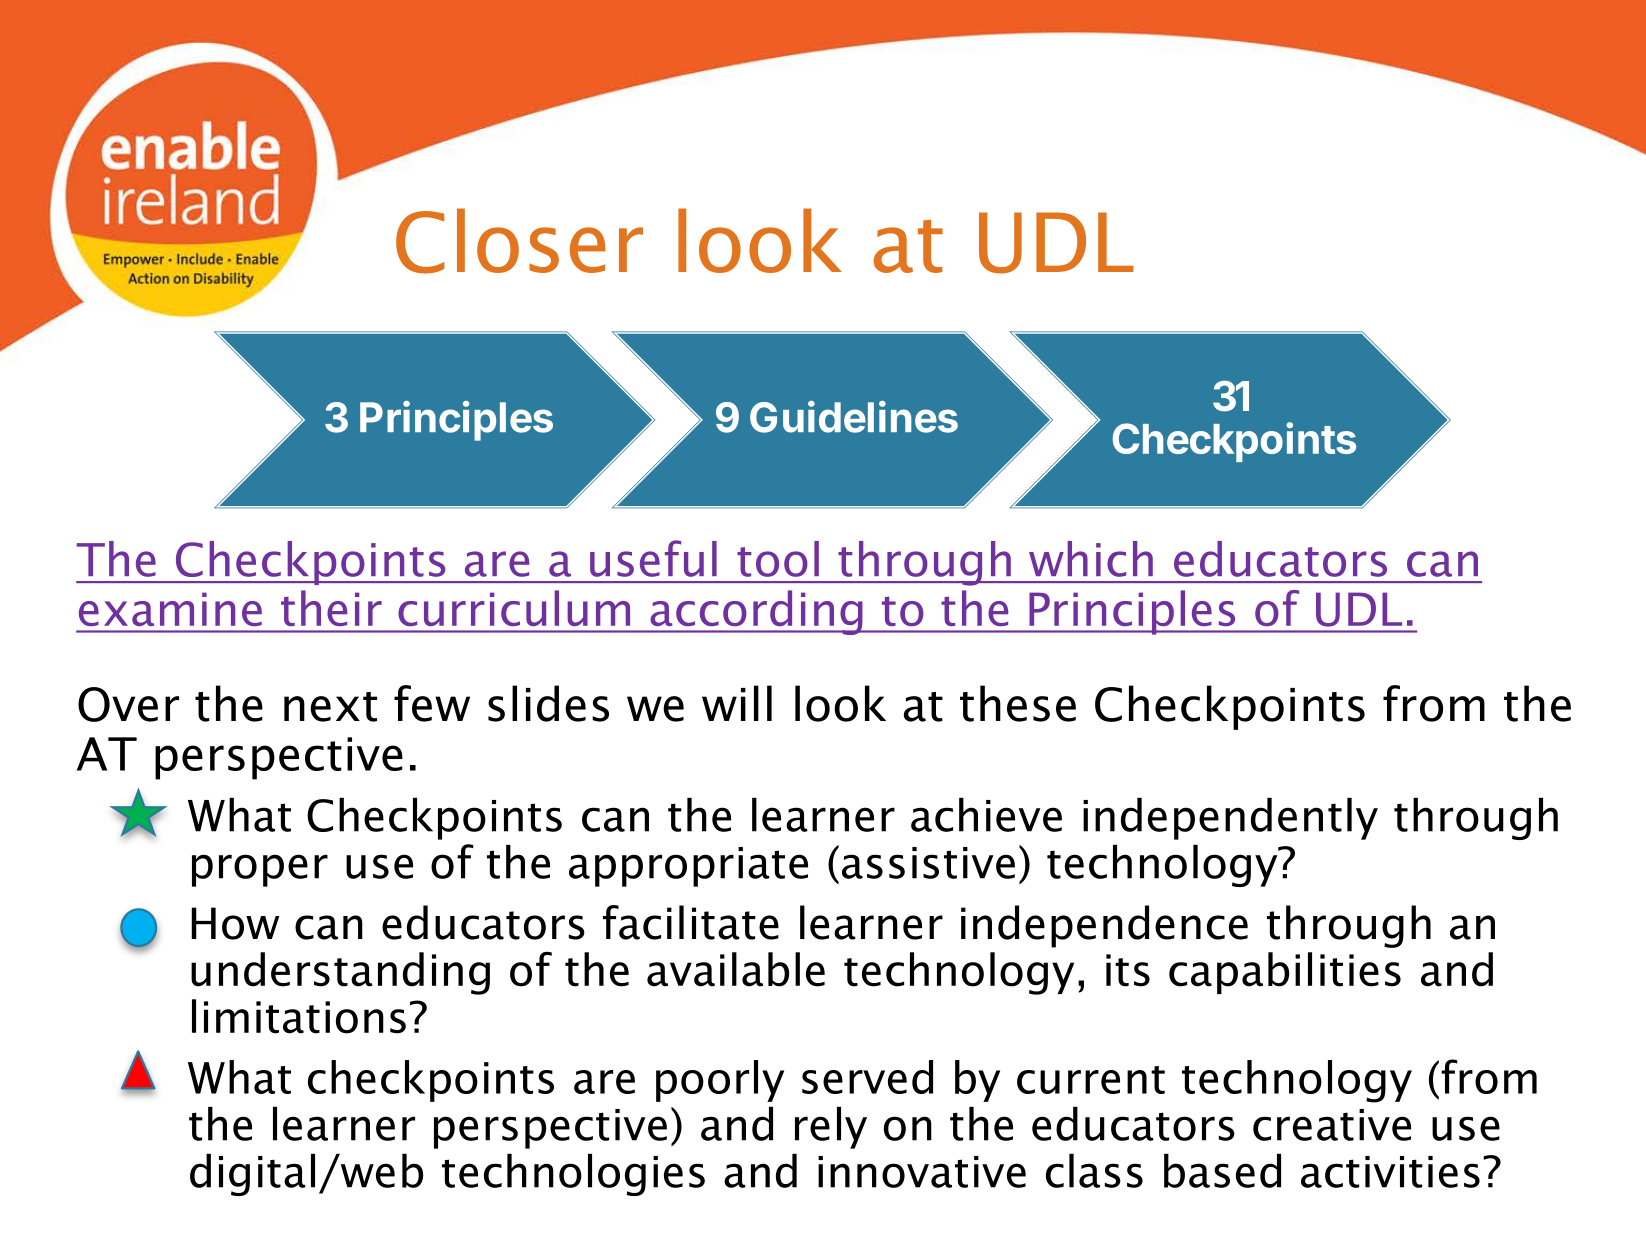 The width and height of the screenshot is (1646, 1235). Describe the element at coordinates (1230, 819) in the screenshot. I see `independently` at that location.
